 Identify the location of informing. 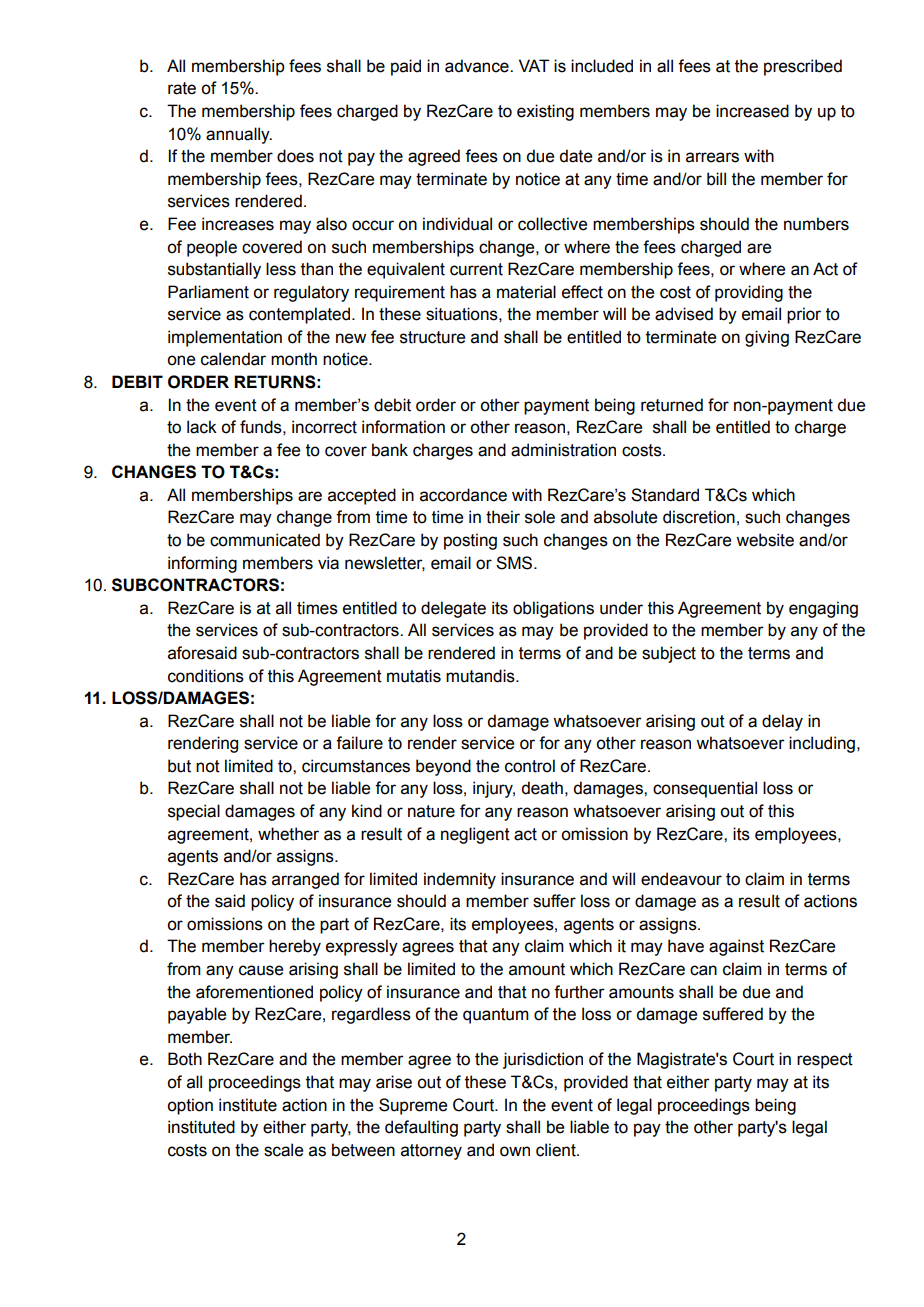
(202, 564).
